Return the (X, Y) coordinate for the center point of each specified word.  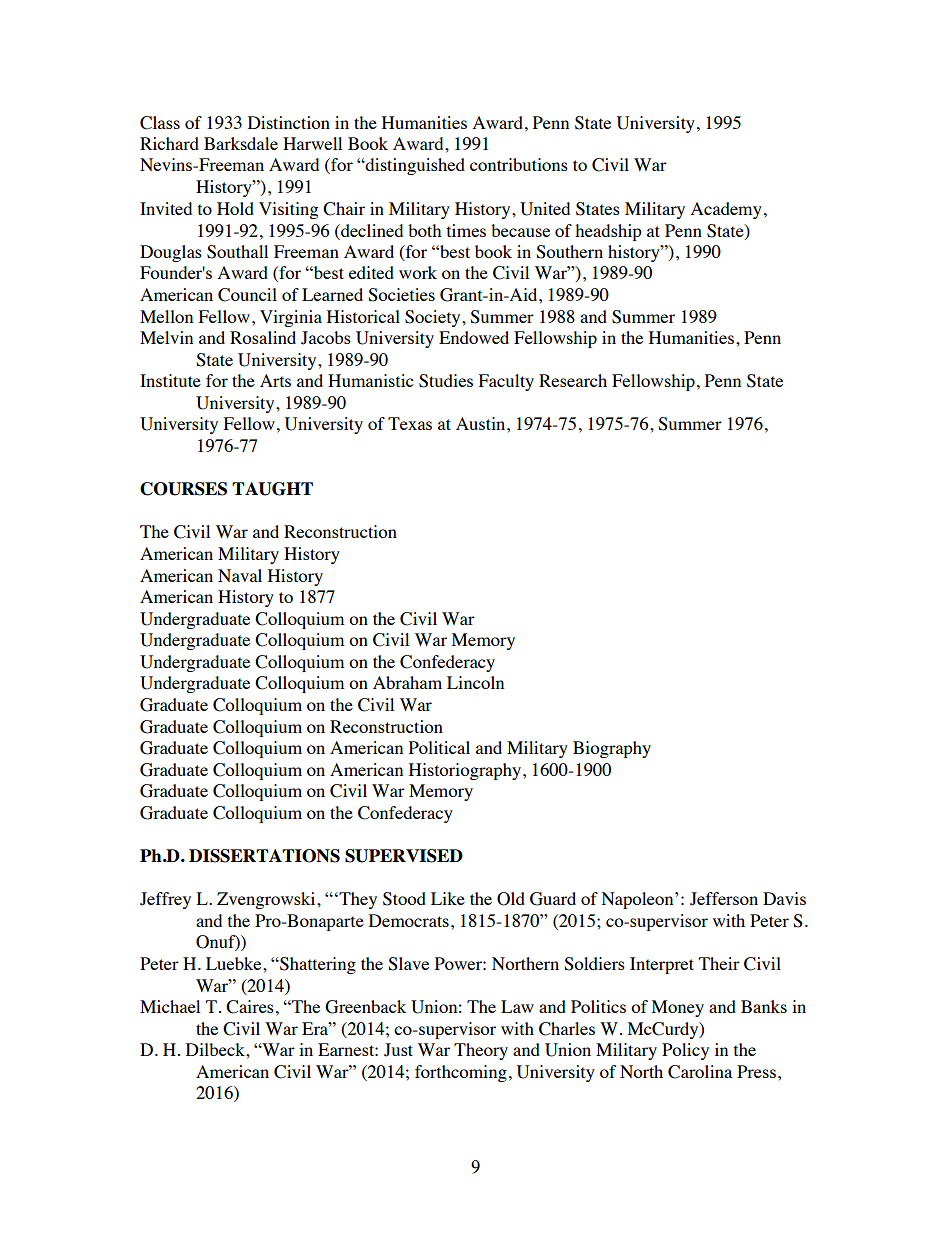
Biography (612, 749)
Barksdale (241, 143)
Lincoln (475, 682)
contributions (519, 164)
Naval (240, 575)
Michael (170, 1006)
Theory (481, 1051)
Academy (726, 210)
